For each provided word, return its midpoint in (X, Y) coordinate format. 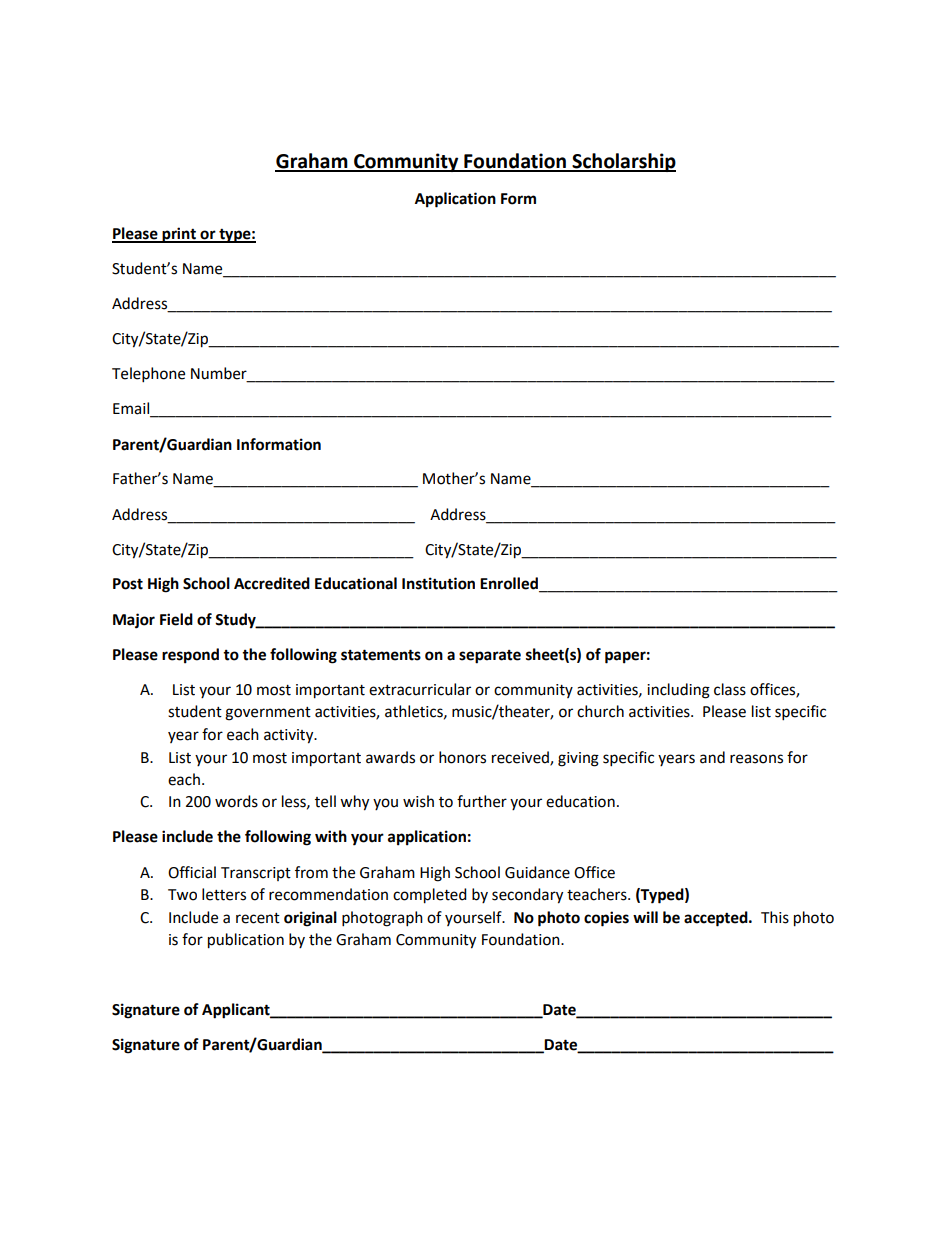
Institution (438, 583)
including (678, 691)
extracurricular (420, 689)
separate (490, 657)
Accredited (272, 583)
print (179, 235)
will (645, 917)
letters (224, 894)
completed (430, 896)
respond (190, 656)
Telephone (148, 375)
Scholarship (623, 162)
